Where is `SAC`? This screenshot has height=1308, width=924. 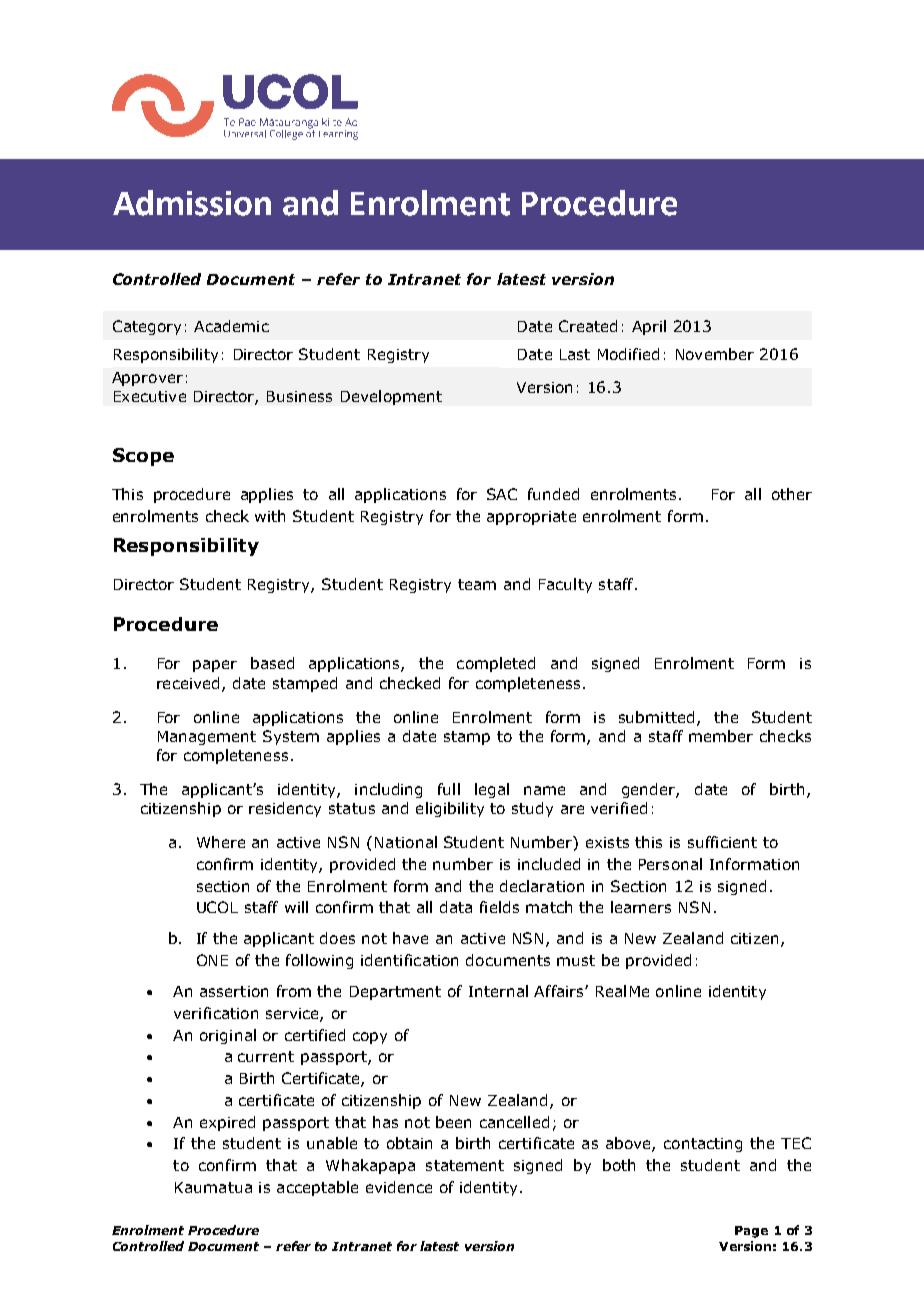 SAC is located at coordinates (502, 494).
